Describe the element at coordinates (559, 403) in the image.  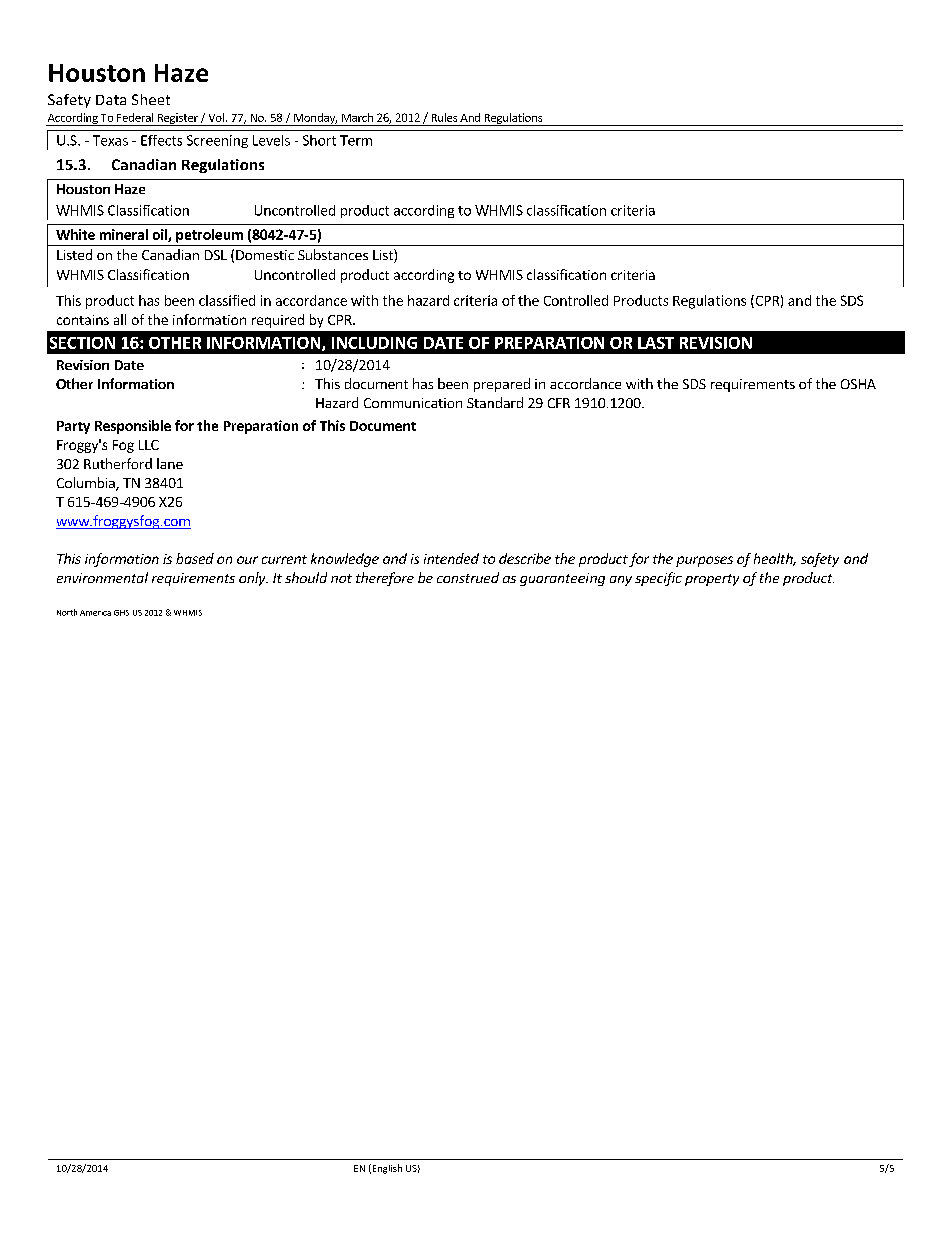
I see `CFR` at that location.
